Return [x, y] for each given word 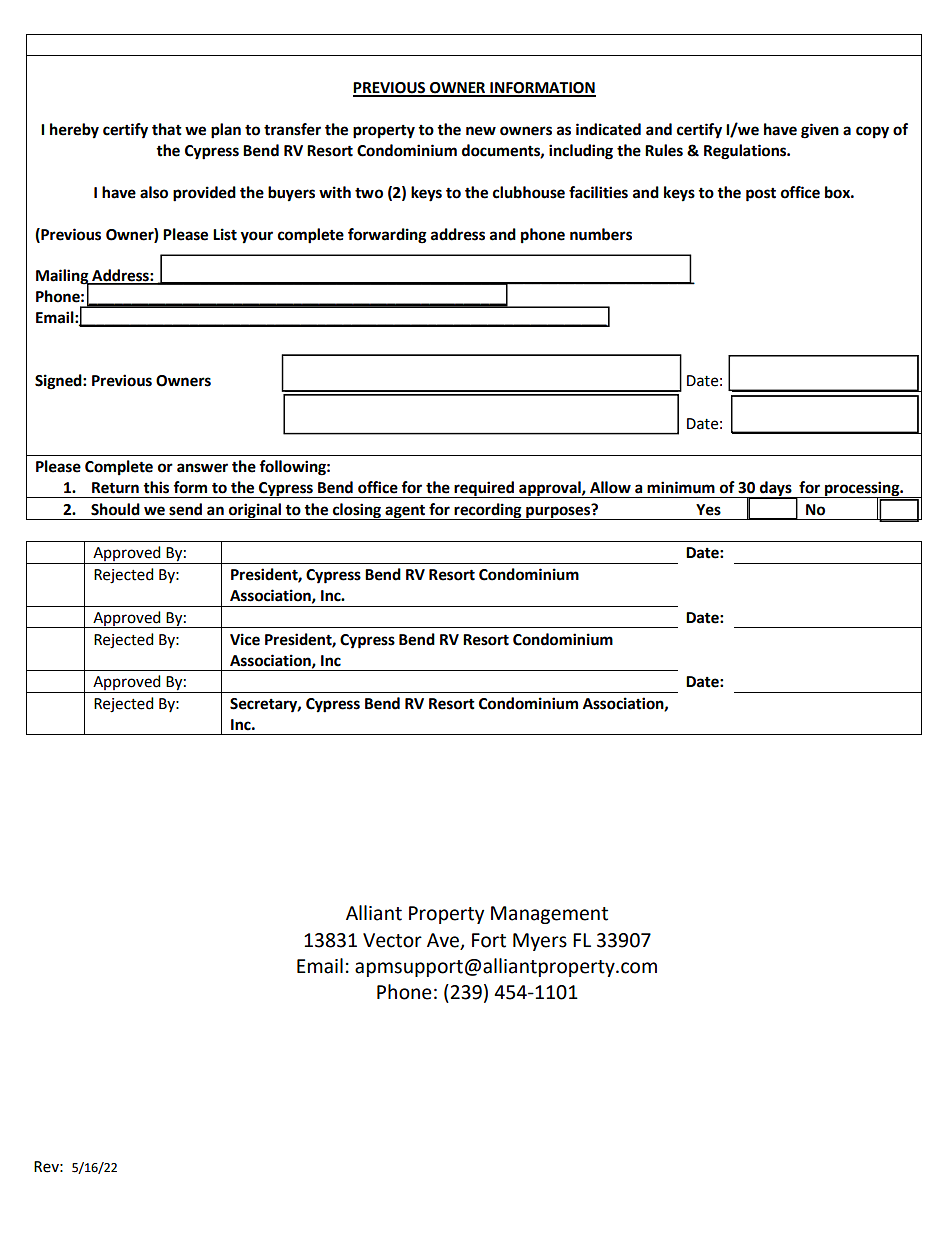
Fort [489, 940]
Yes [708, 510]
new [481, 131]
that [167, 129]
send [185, 509]
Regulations [746, 152]
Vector [392, 940]
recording [488, 511]
